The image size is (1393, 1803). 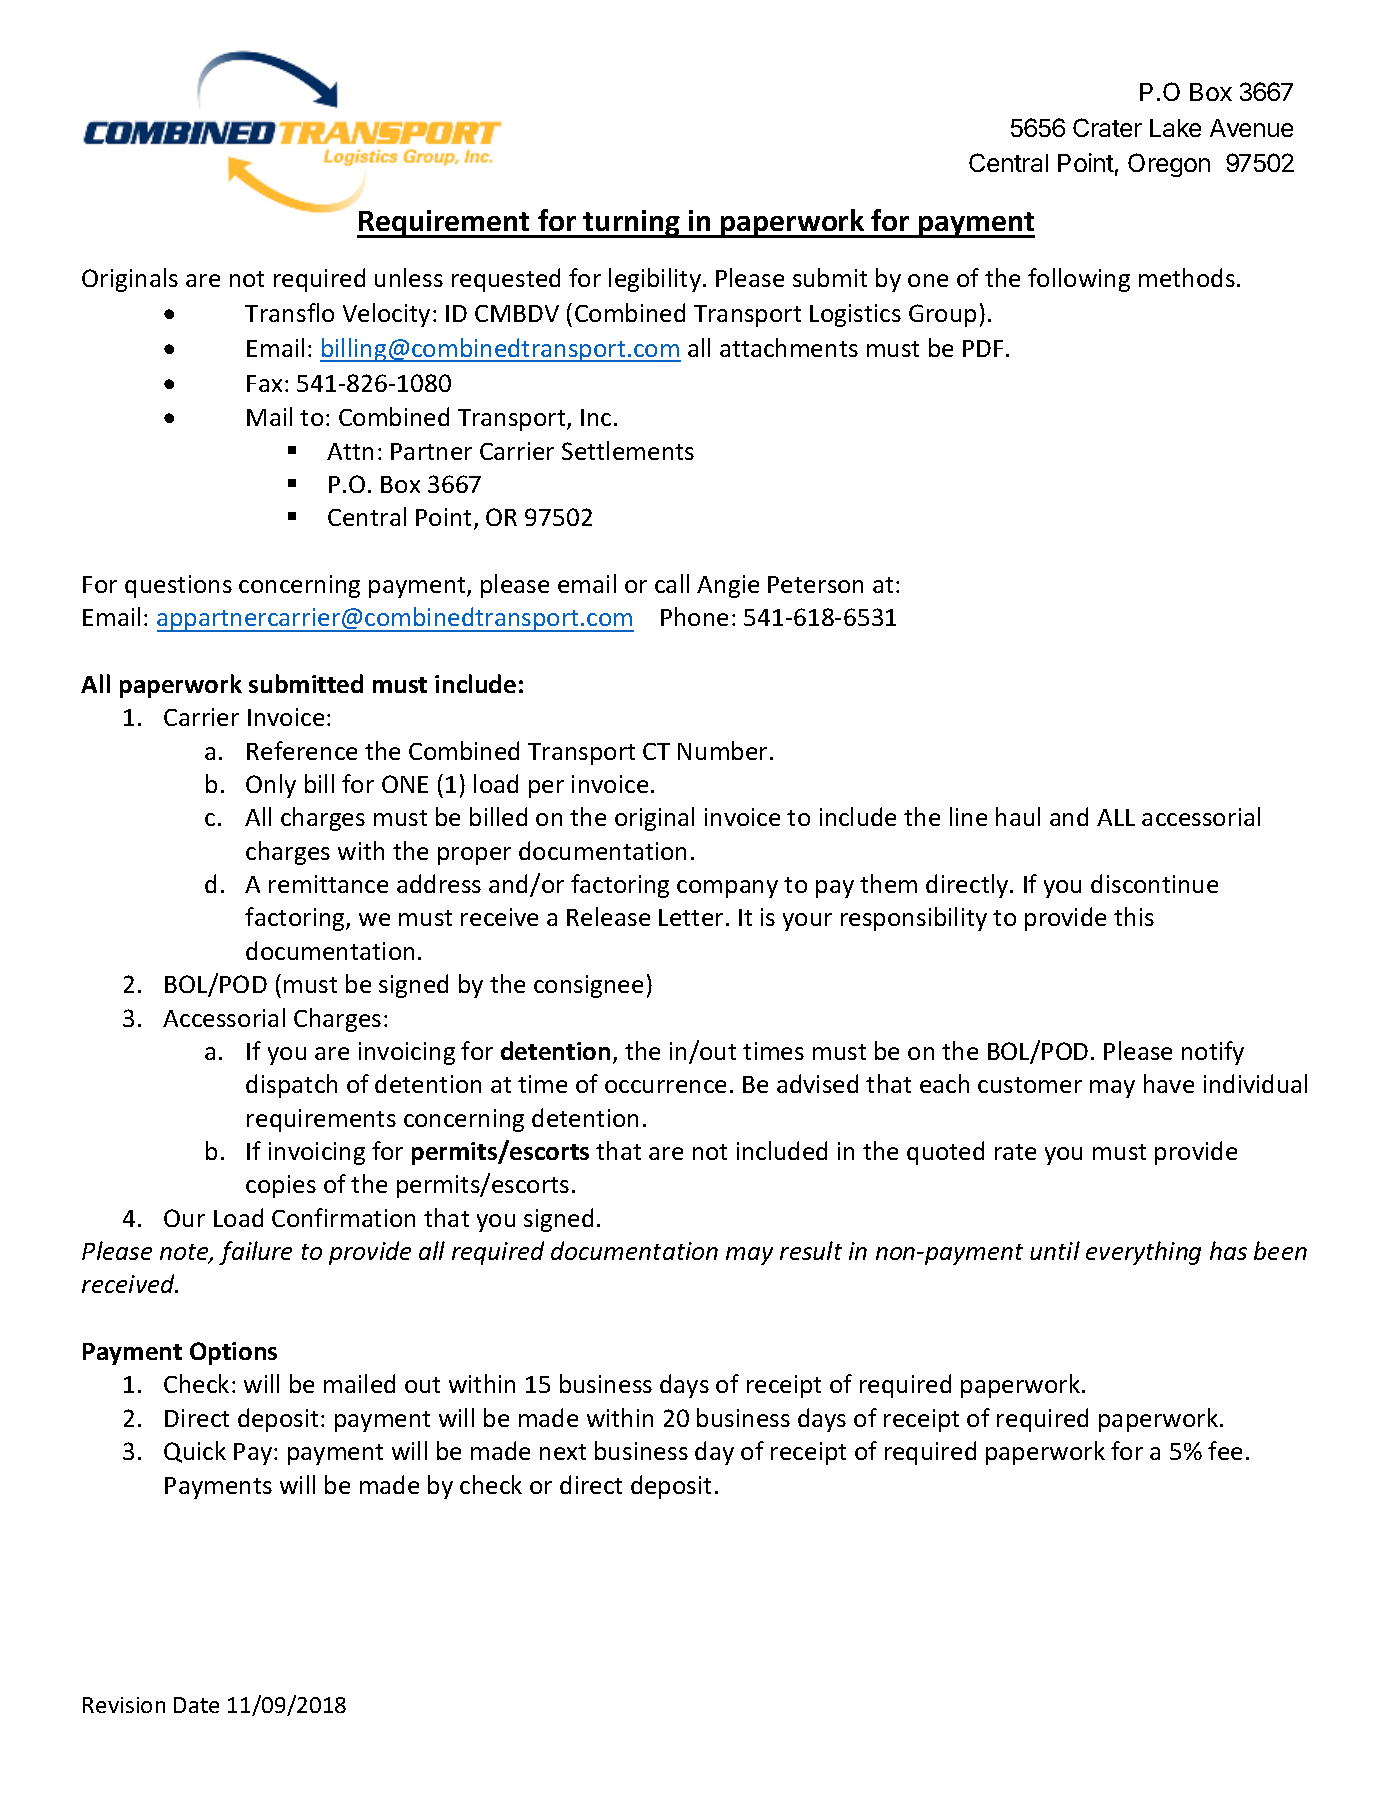 What do you see at coordinates (1134, 916) in the page?
I see `this` at bounding box center [1134, 916].
